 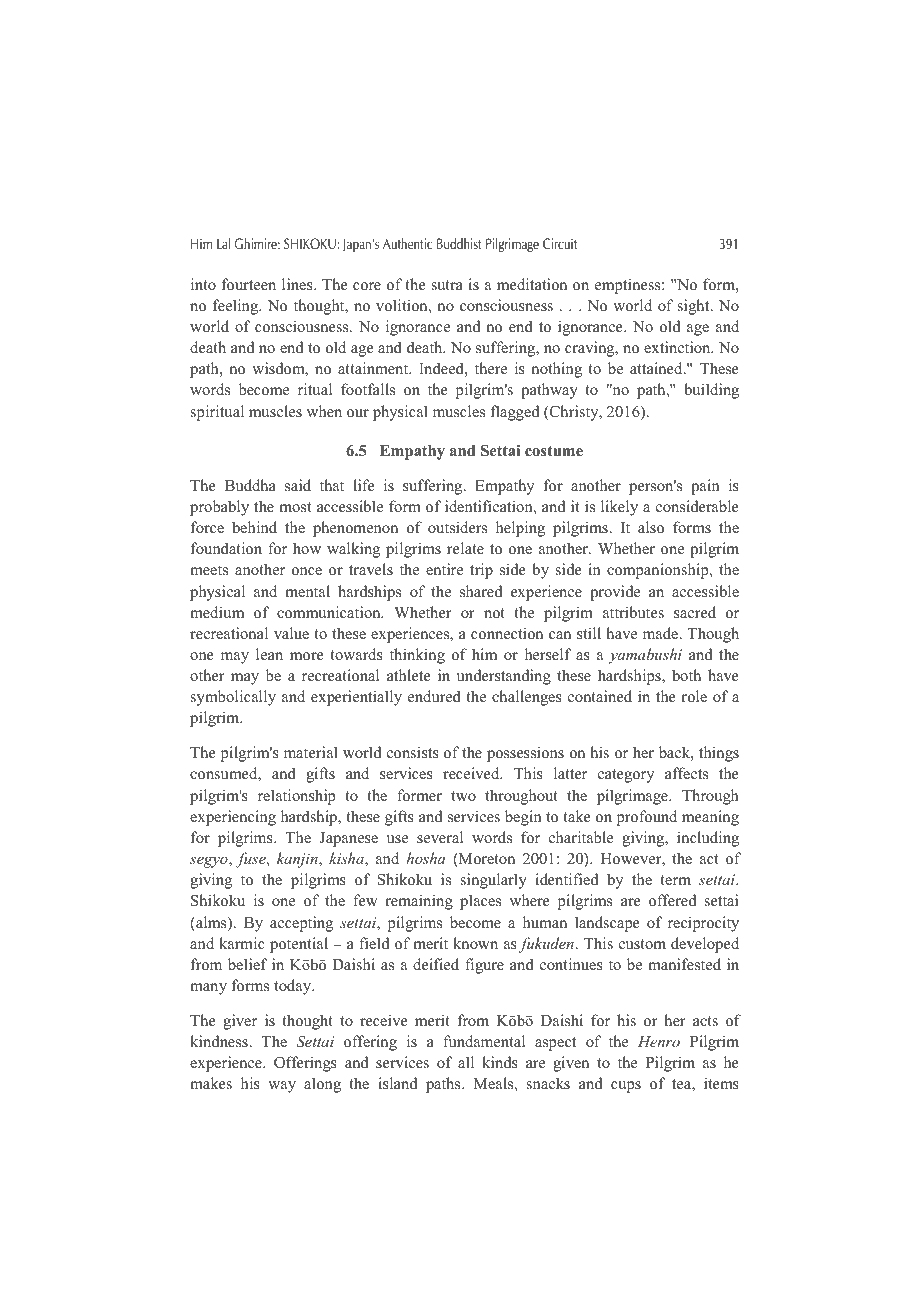 What do you see at coordinates (311, 752) in the screenshot?
I see `material` at bounding box center [311, 752].
